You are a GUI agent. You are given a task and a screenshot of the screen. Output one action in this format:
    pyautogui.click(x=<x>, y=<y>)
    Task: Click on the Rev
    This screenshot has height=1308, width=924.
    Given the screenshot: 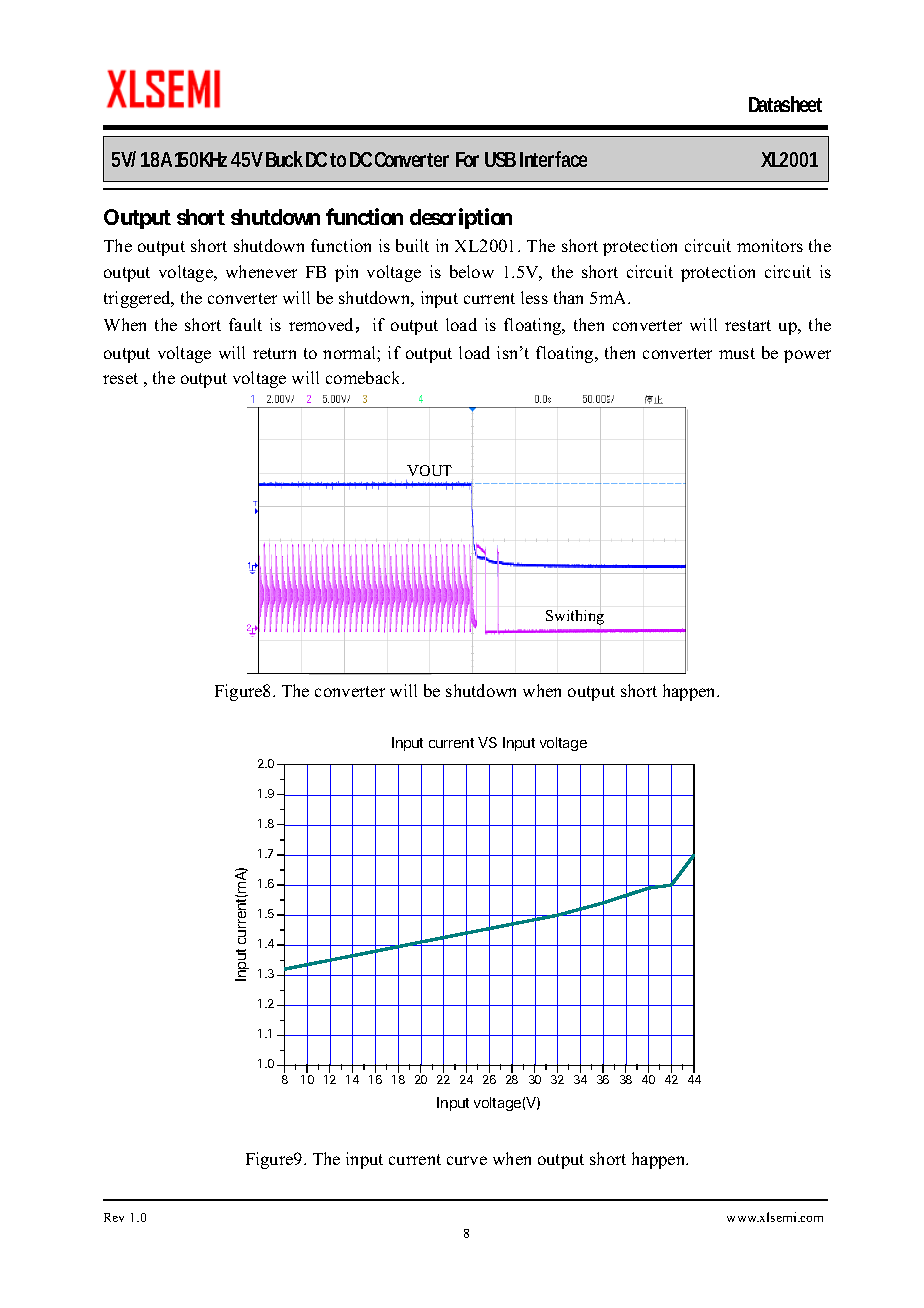 What is the action you would take?
    pyautogui.click(x=114, y=1217)
